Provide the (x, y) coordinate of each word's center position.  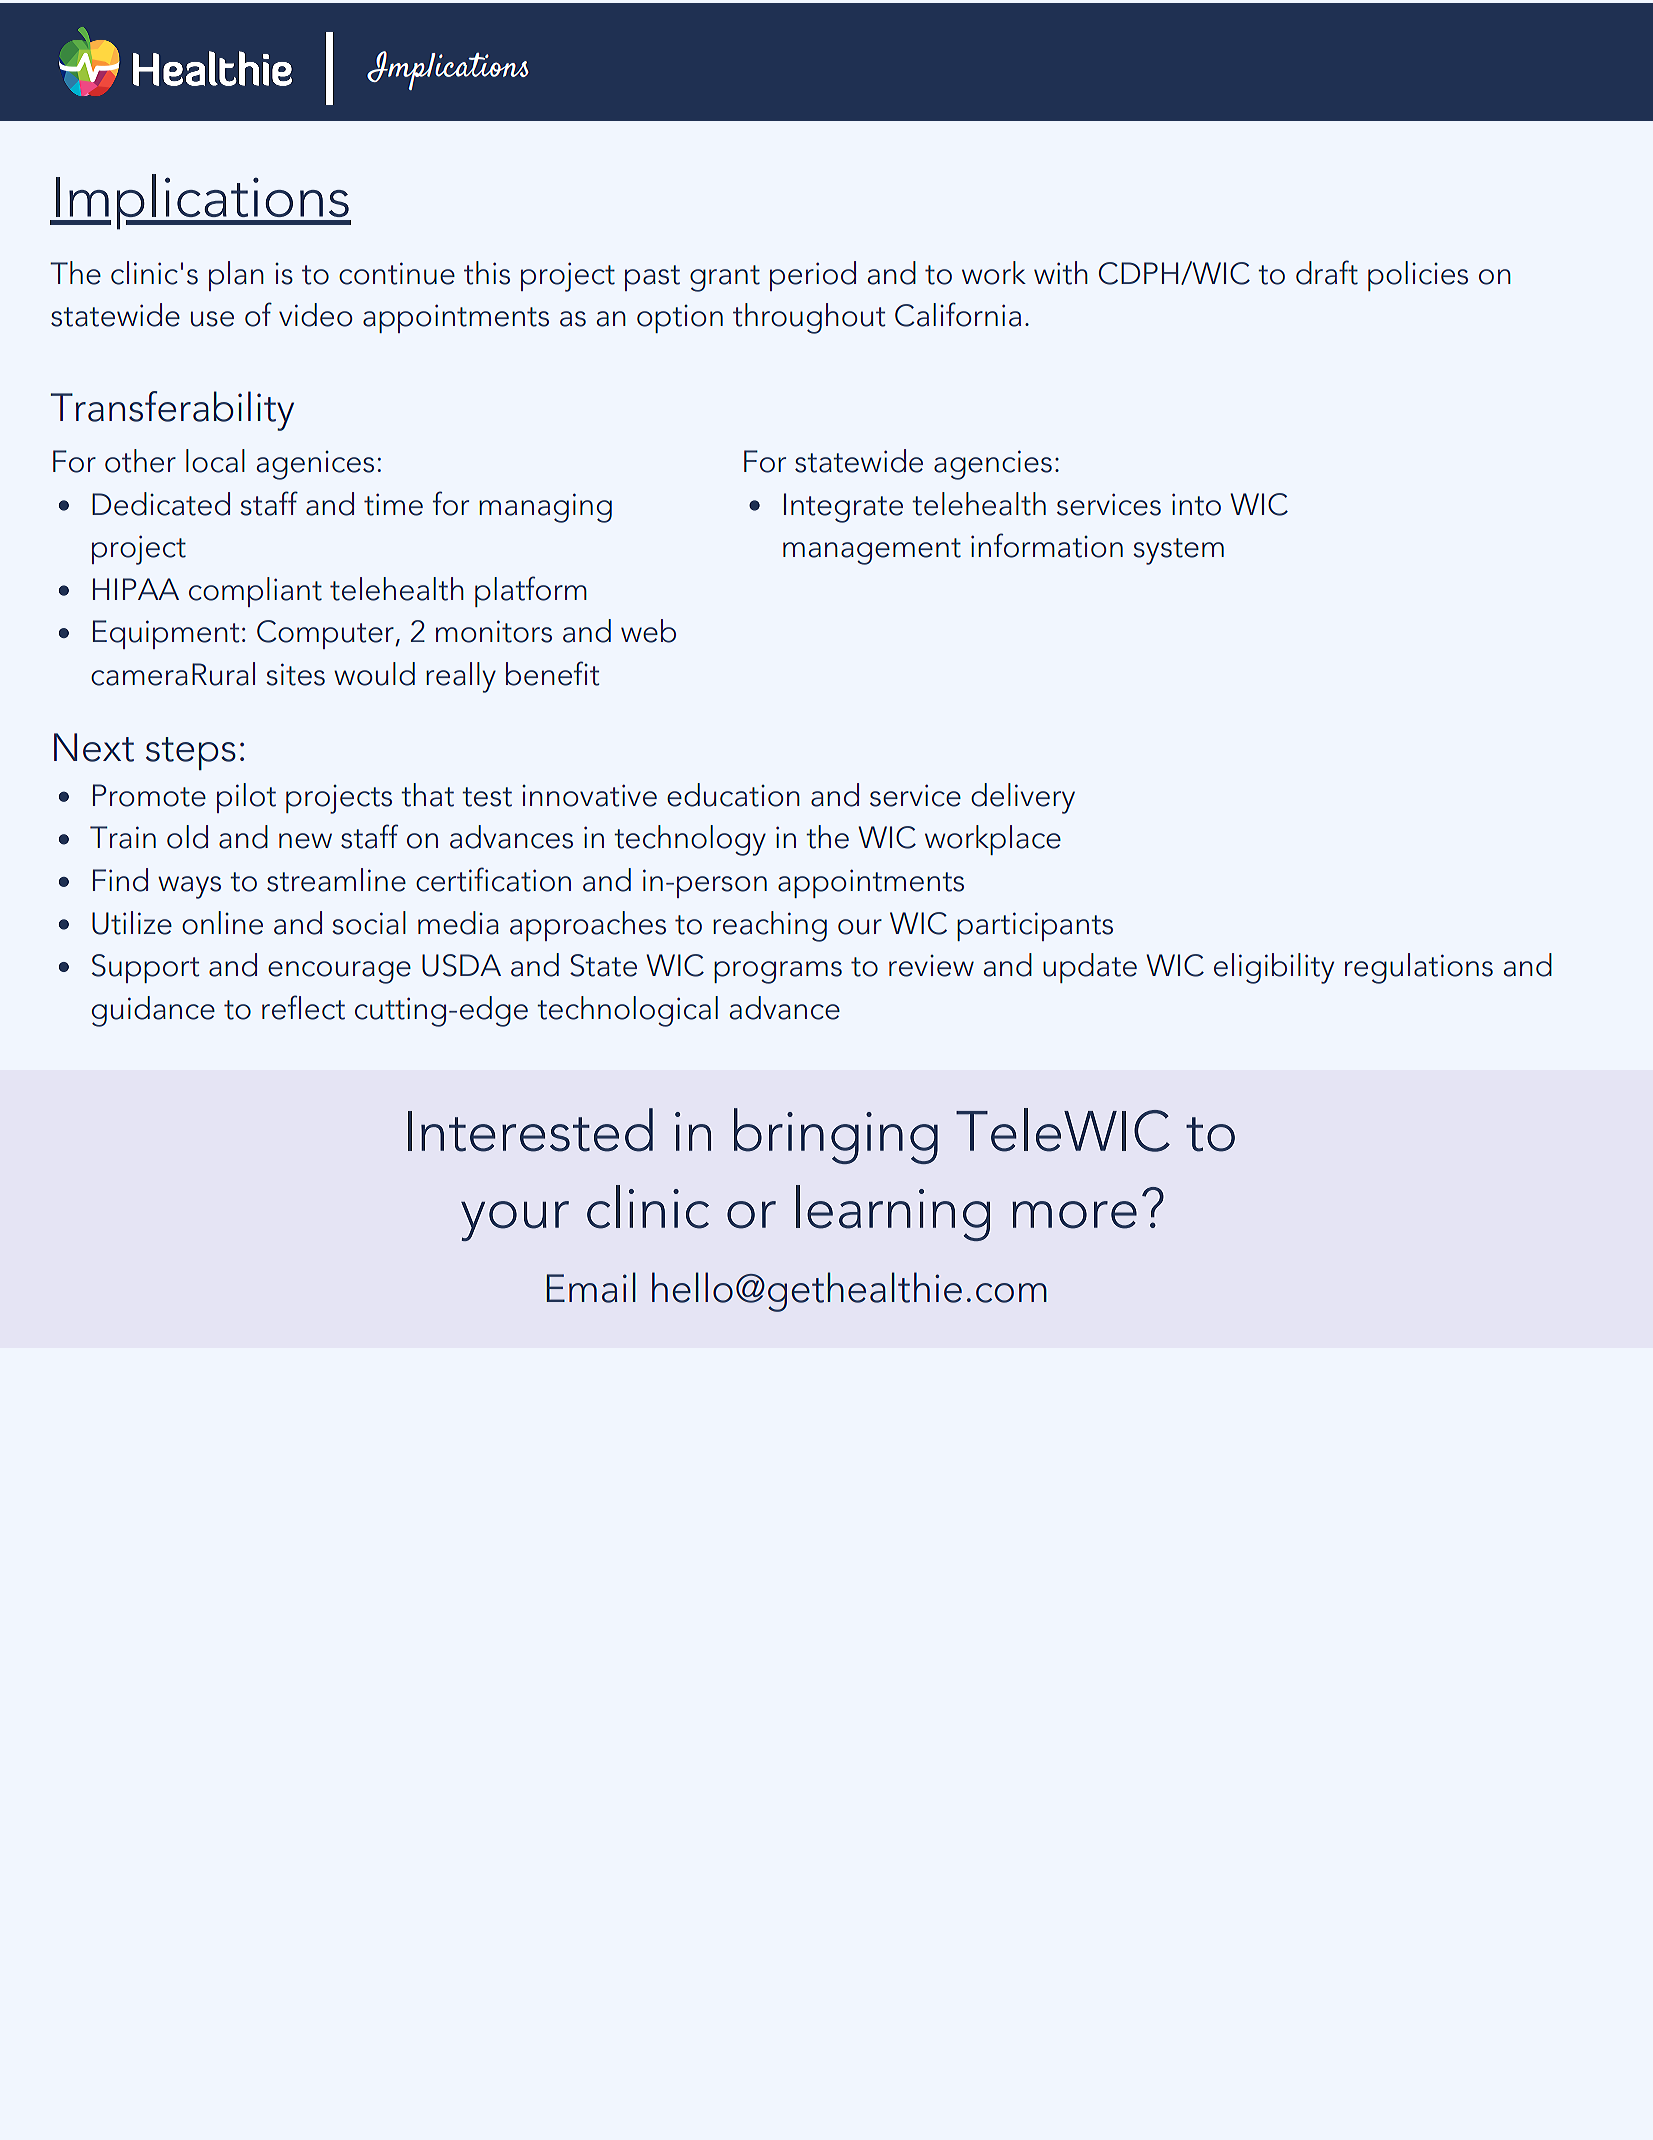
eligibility (1274, 968)
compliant (255, 592)
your (515, 1221)
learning (893, 1213)
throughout (809, 318)
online (222, 923)
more (1074, 1215)
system (1178, 551)
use (212, 319)
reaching (770, 926)
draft (1327, 272)
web (648, 631)
